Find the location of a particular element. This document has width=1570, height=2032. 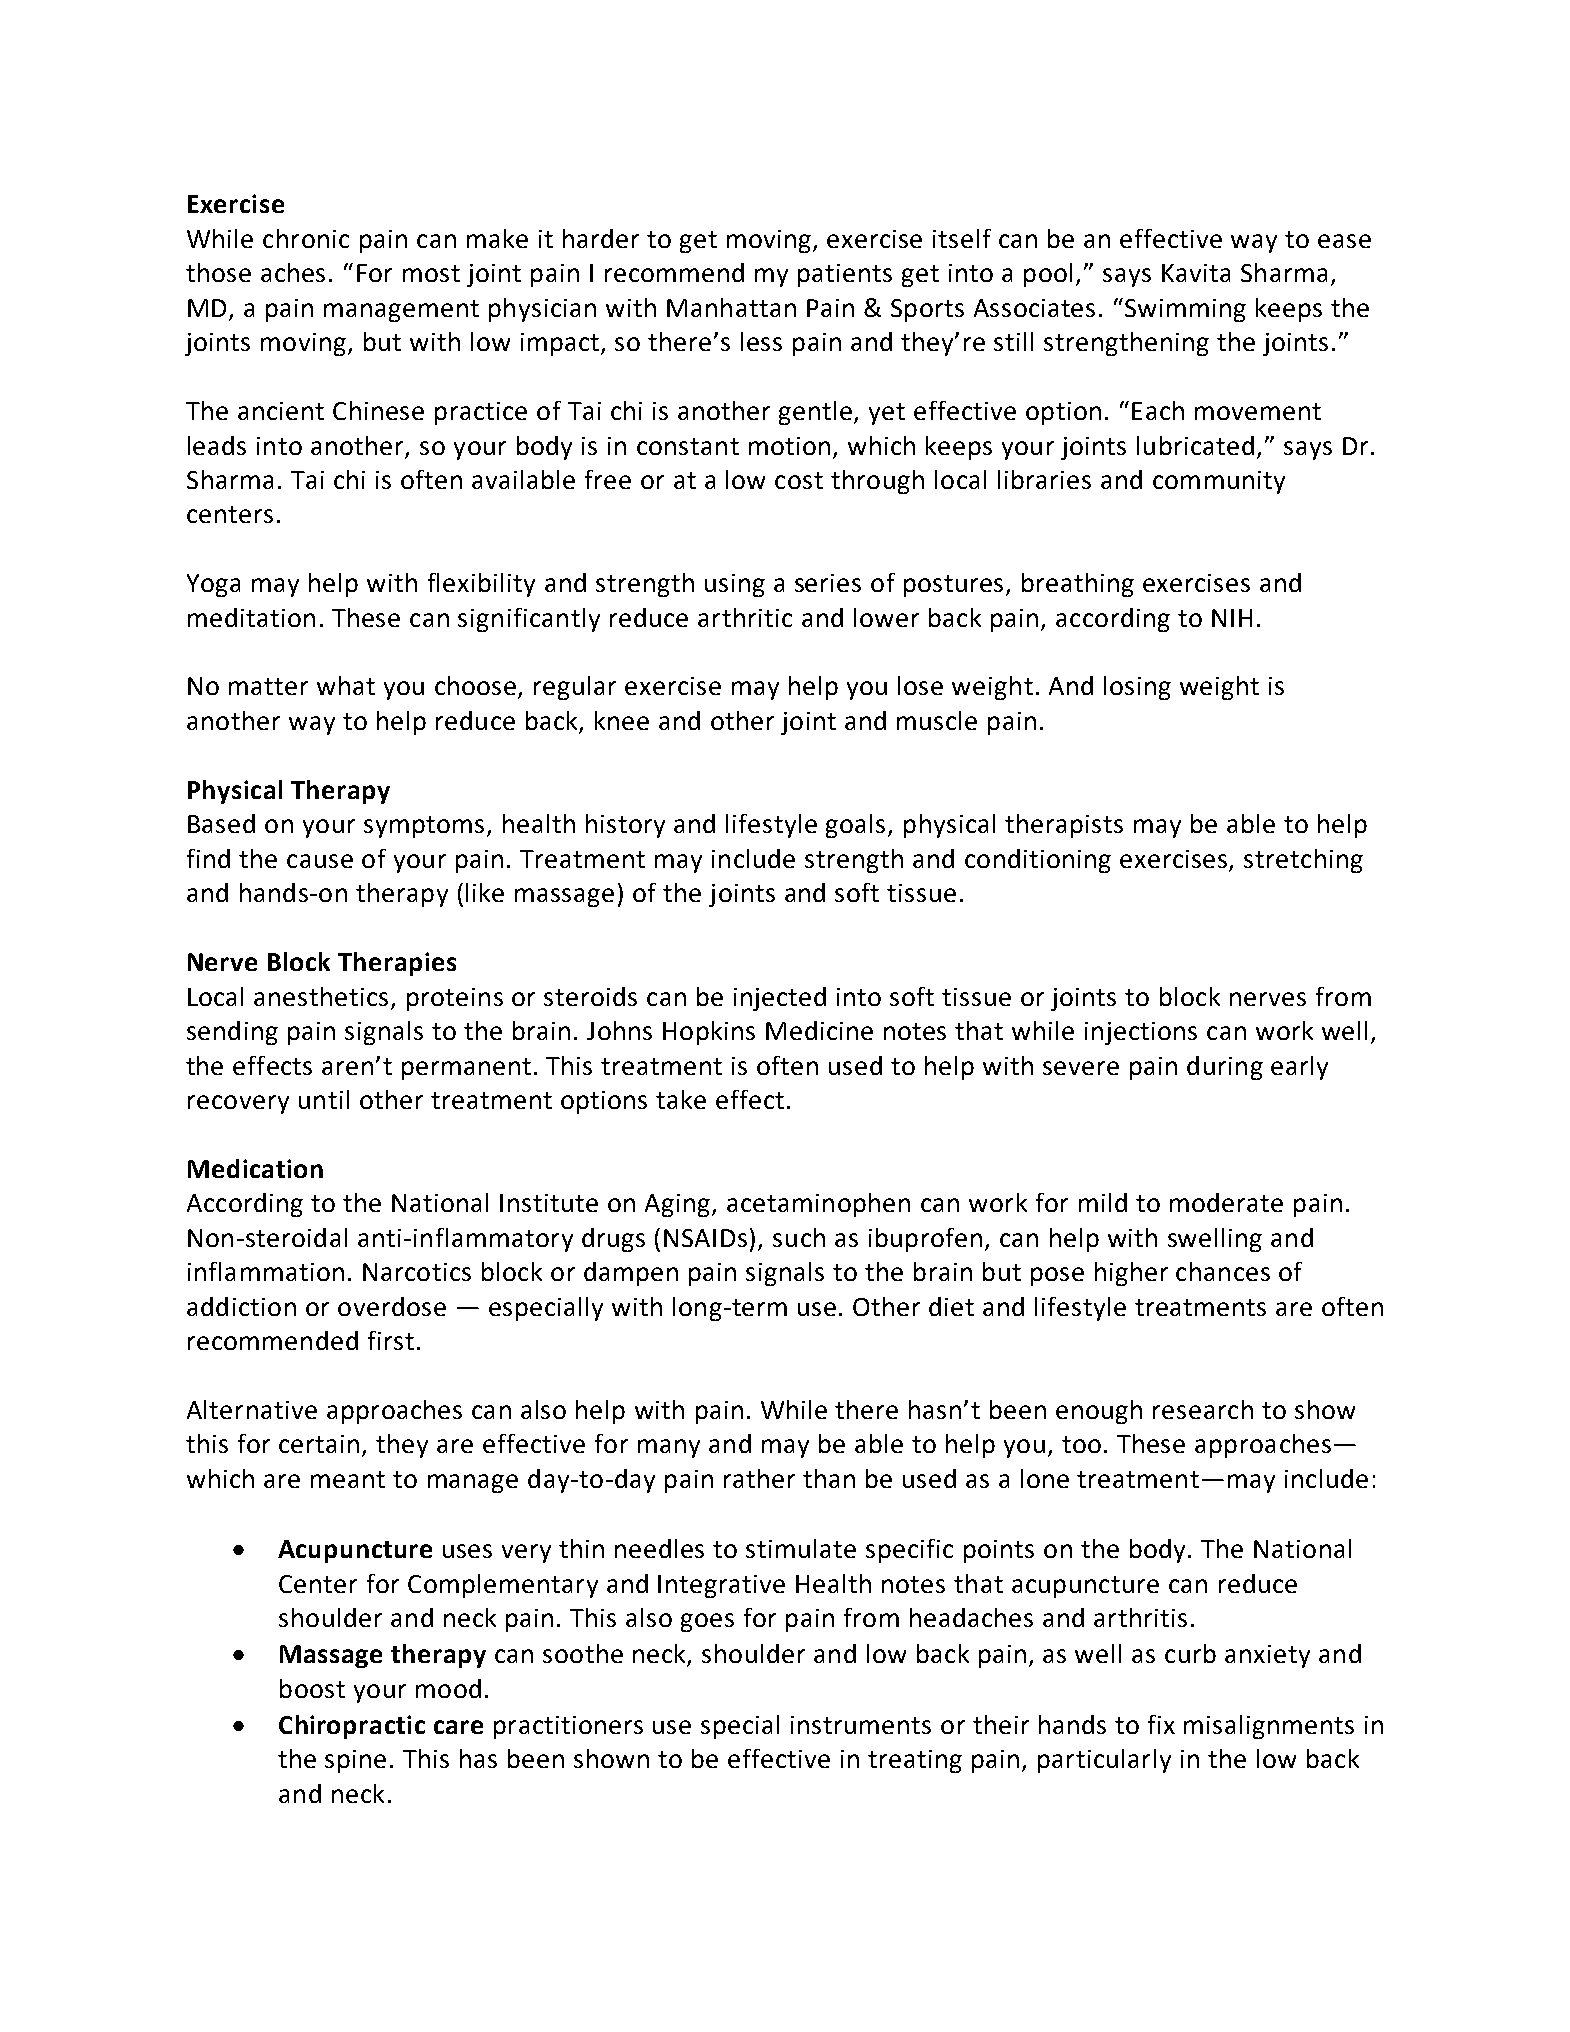

cause is located at coordinates (320, 861).
